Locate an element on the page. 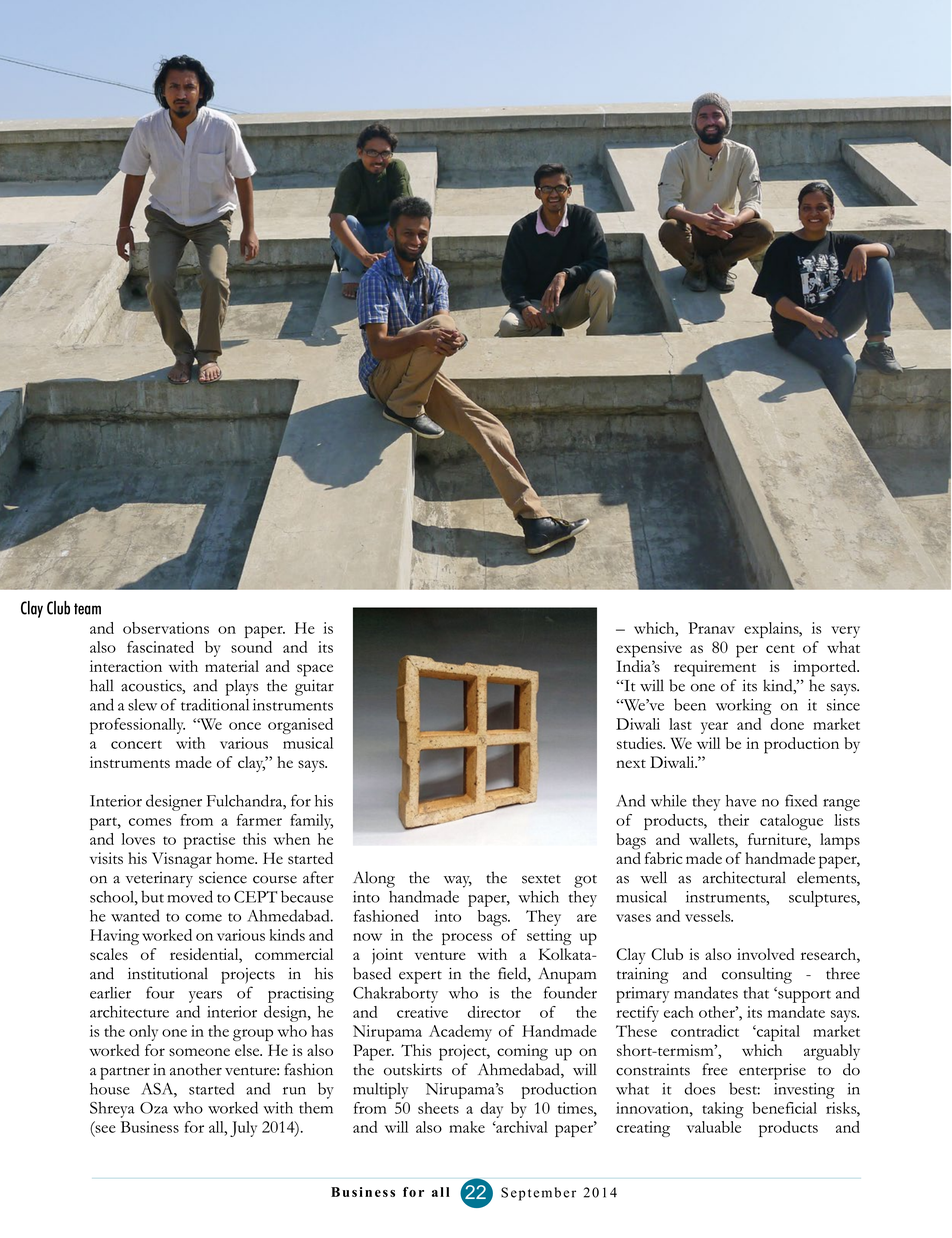  have is located at coordinates (741, 801).
